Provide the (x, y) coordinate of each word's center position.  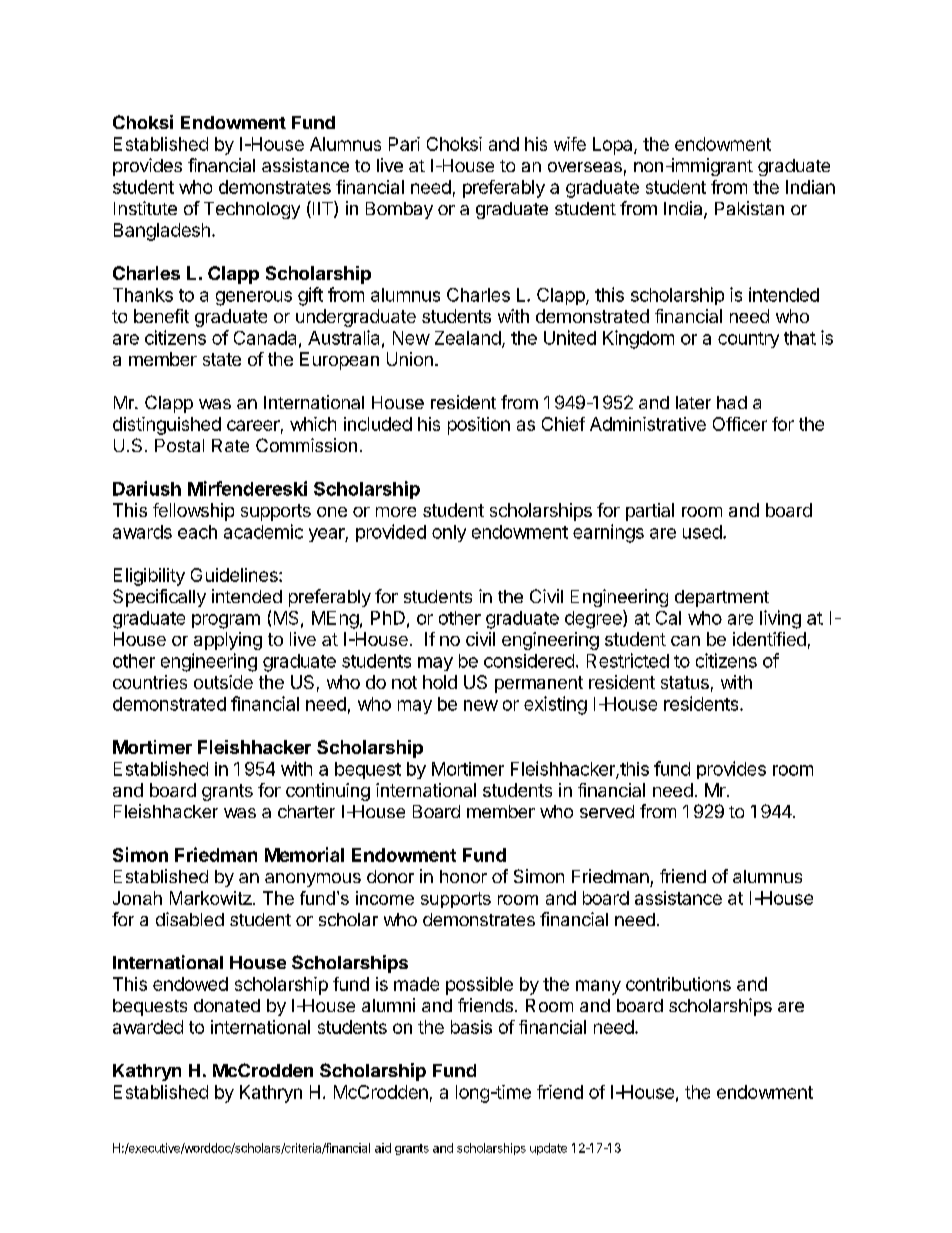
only (449, 533)
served (607, 811)
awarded (148, 1027)
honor (463, 876)
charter (306, 811)
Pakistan (749, 208)
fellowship (193, 512)
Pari (404, 144)
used (702, 532)
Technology (252, 210)
